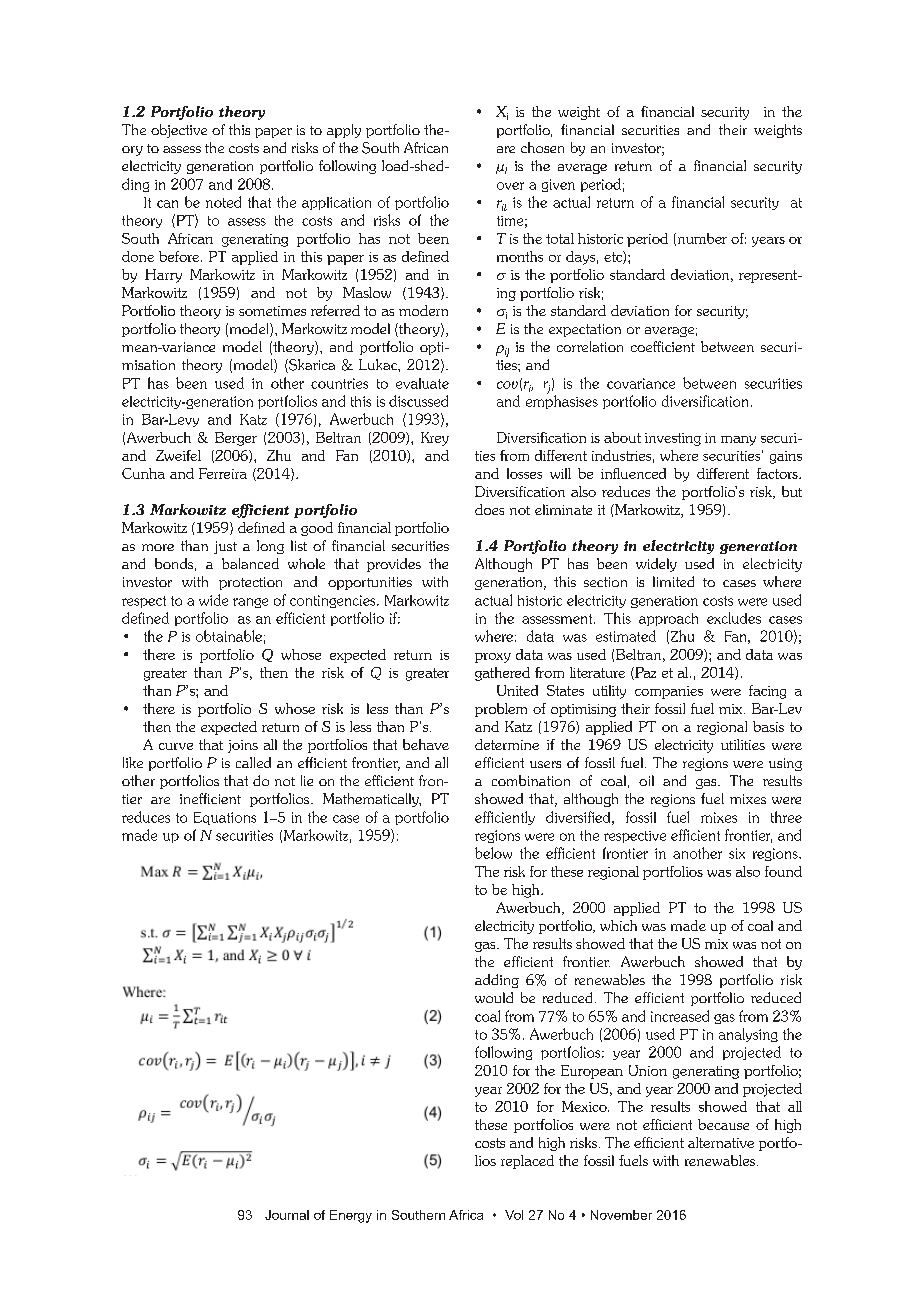 This screenshot has width=924, height=1296. Describe the element at coordinates (426, 744) in the screenshot. I see `behave` at that location.
